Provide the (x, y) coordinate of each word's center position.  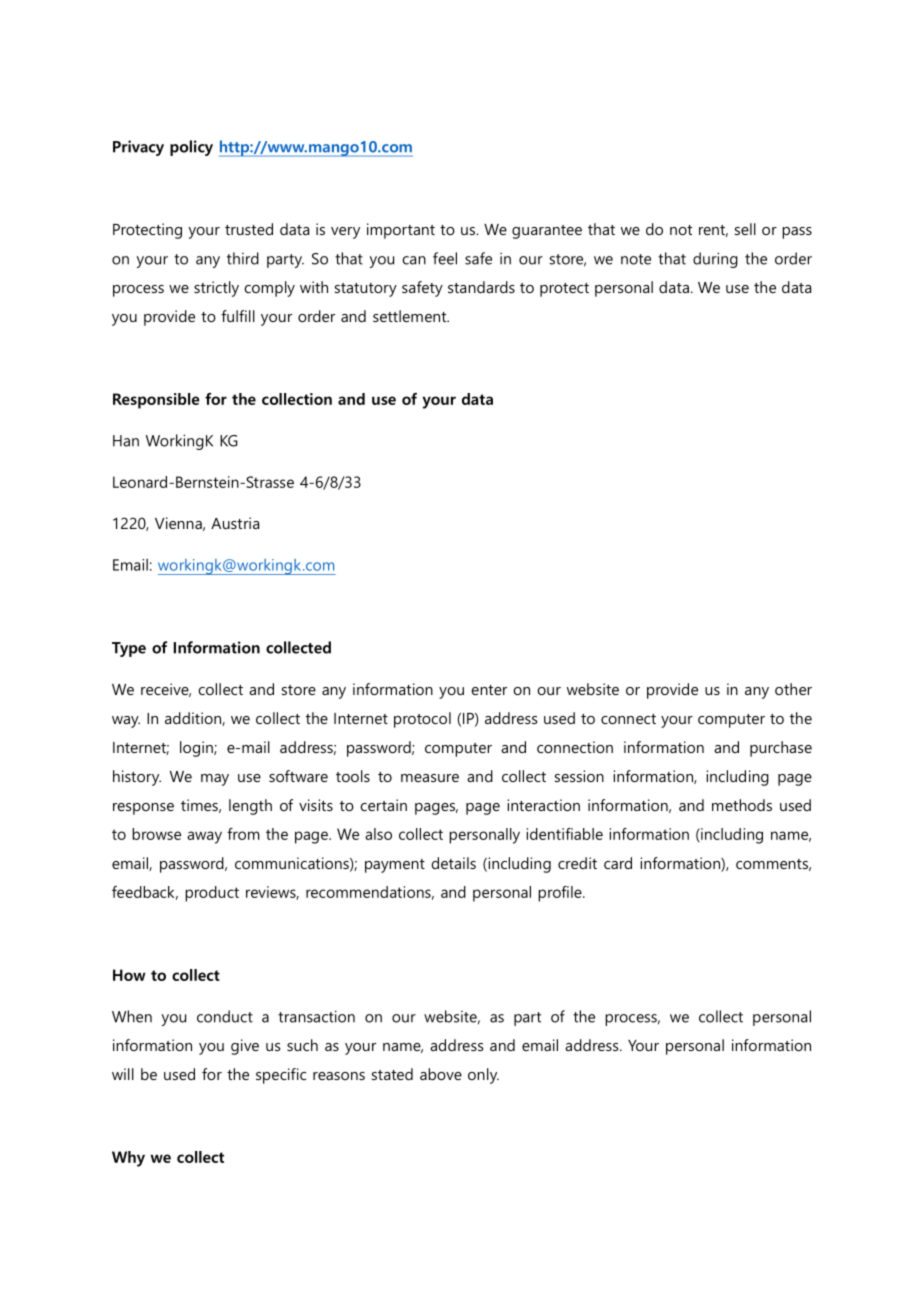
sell (745, 229)
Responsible (156, 401)
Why (128, 1159)
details (454, 863)
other (793, 689)
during (715, 260)
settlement (411, 316)
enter (489, 690)
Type (129, 649)
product (212, 894)
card (618, 863)
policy (191, 148)
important (401, 231)
